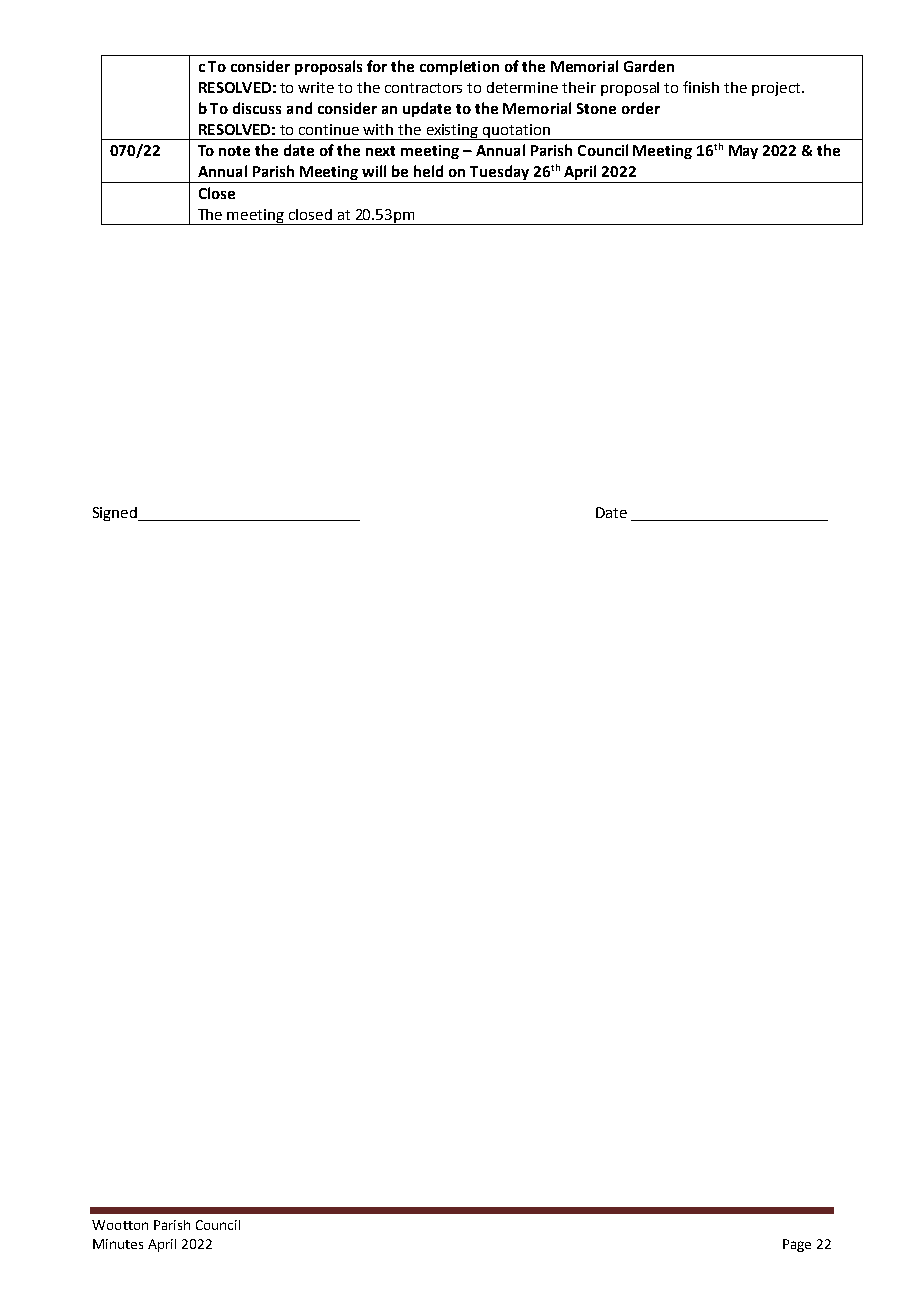 The height and width of the page is (1308, 924). I want to click on Tuesday, so click(500, 174).
